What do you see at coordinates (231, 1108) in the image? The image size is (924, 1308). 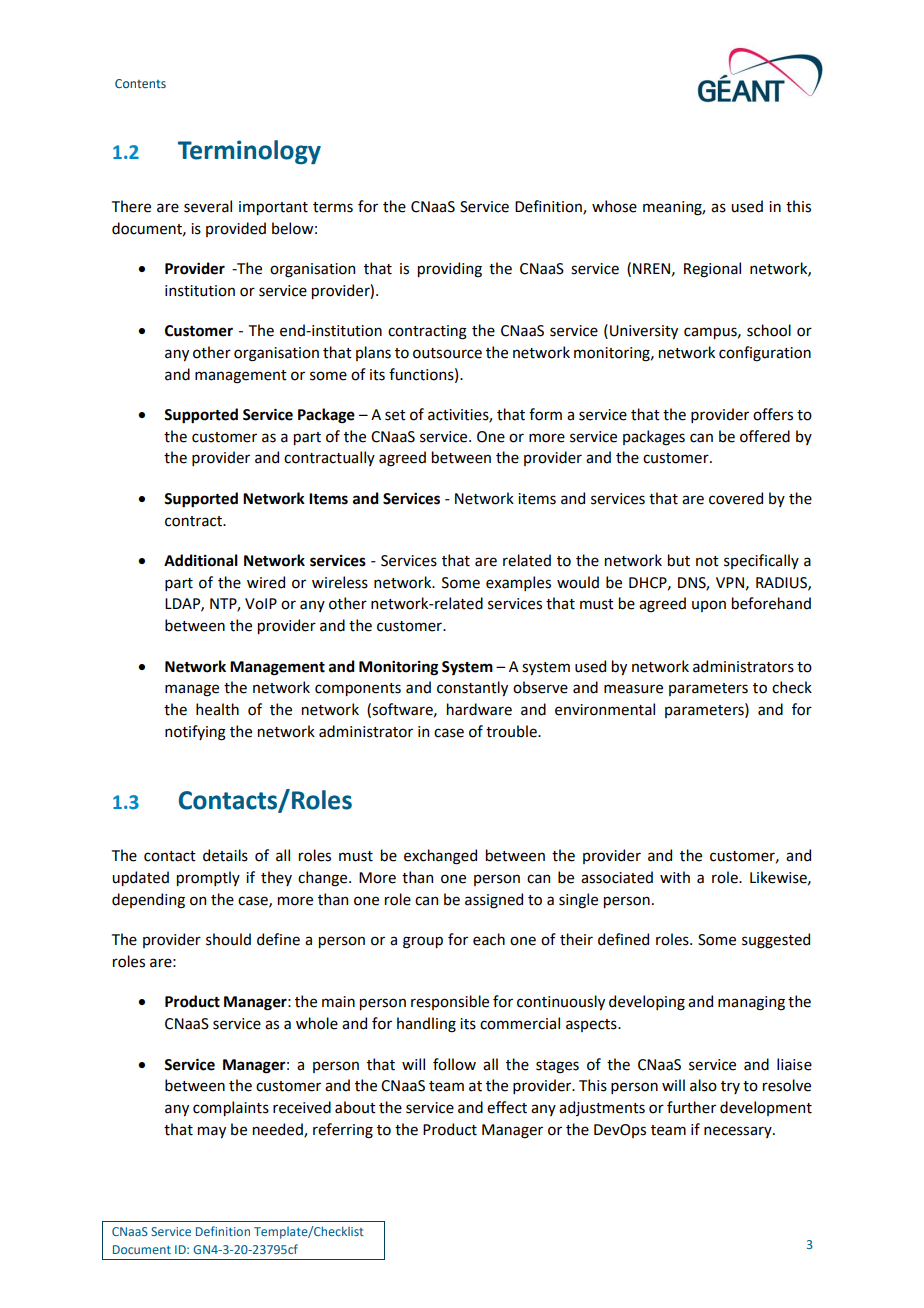 I see `complaints` at bounding box center [231, 1108].
